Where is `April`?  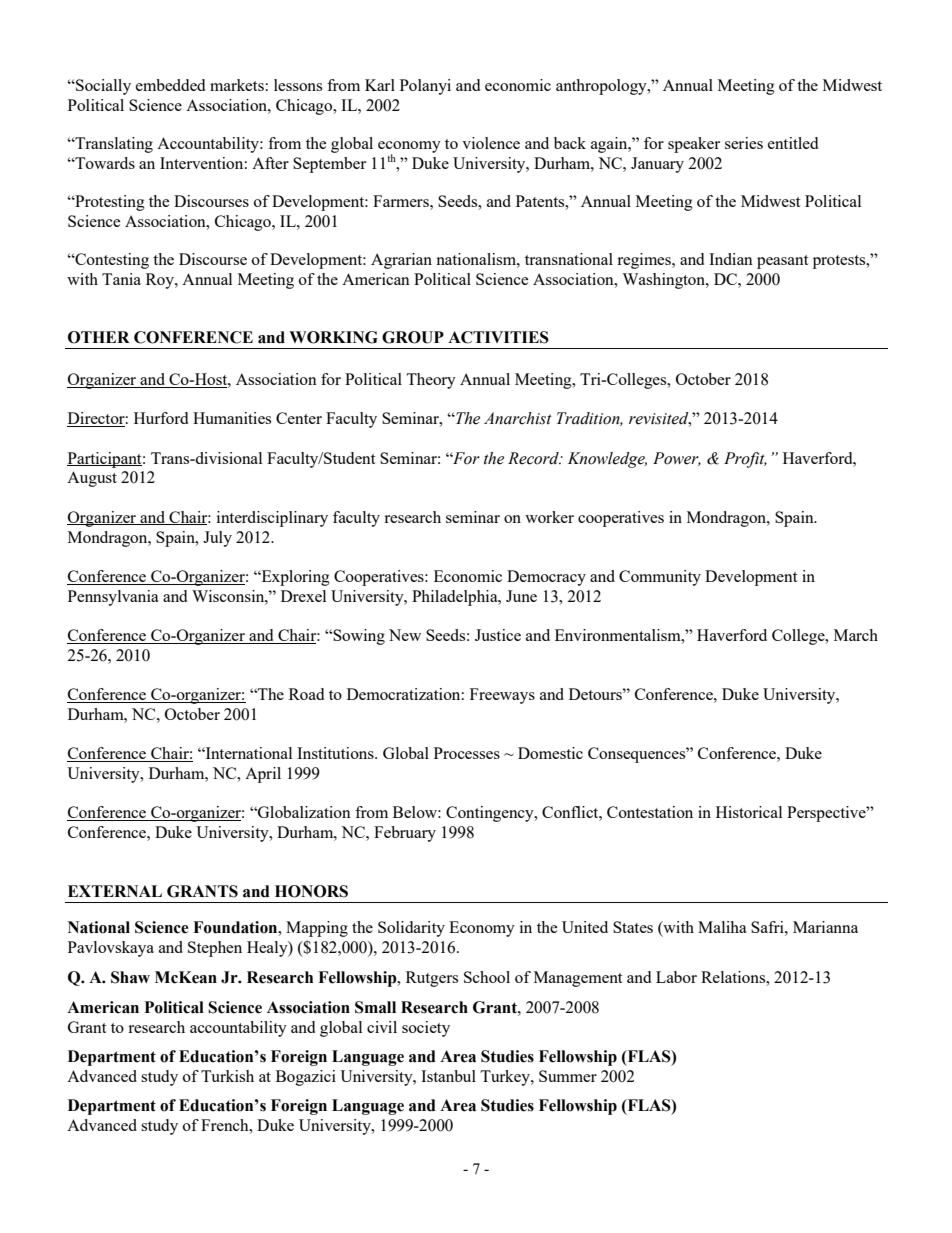
April is located at coordinates (263, 775).
